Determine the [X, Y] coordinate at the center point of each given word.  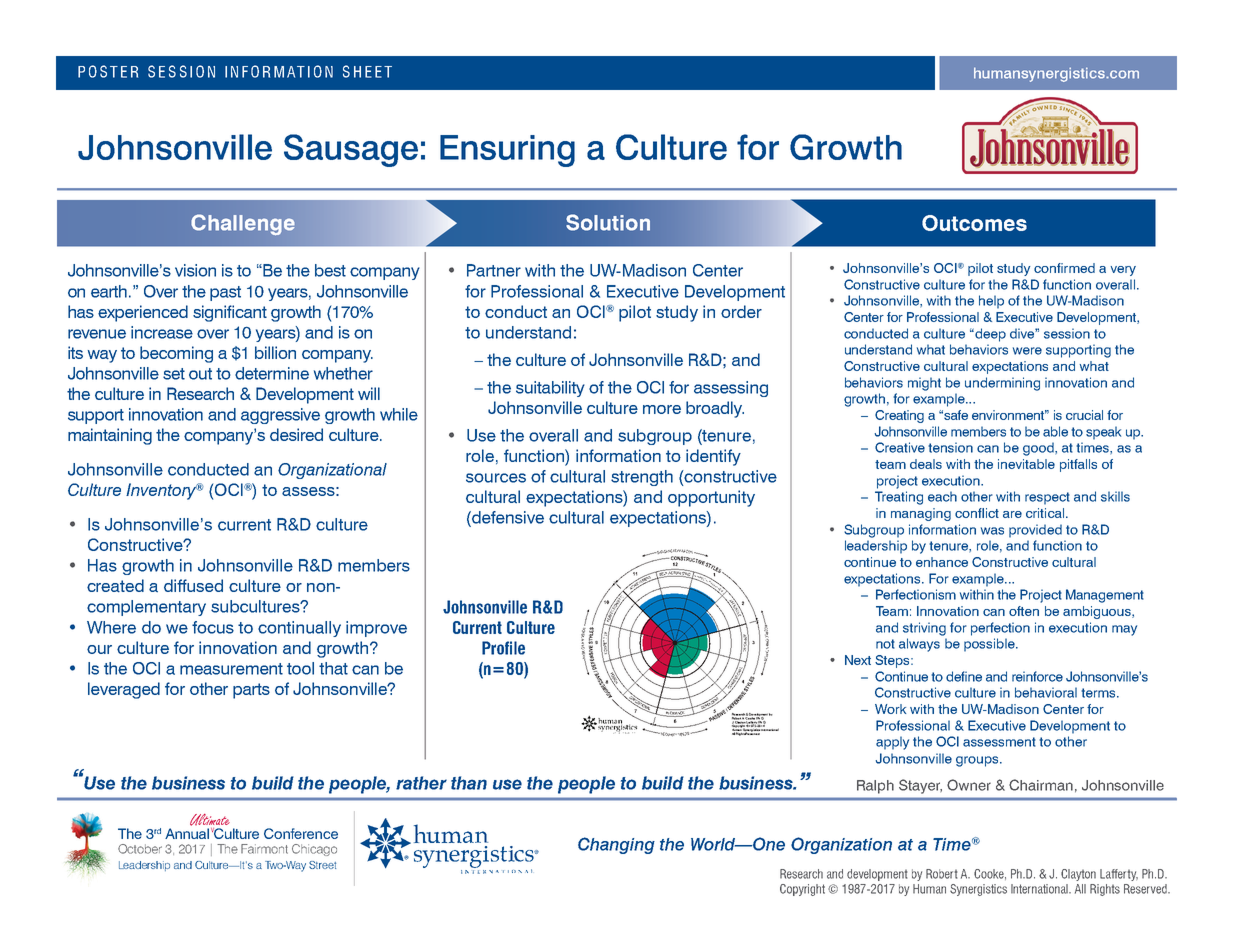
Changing [616, 845]
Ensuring [507, 151]
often [1024, 611]
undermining [1002, 384]
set [174, 374]
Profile [503, 648]
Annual [187, 833]
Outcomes [974, 223]
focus [213, 627]
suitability [550, 389]
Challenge [243, 225]
